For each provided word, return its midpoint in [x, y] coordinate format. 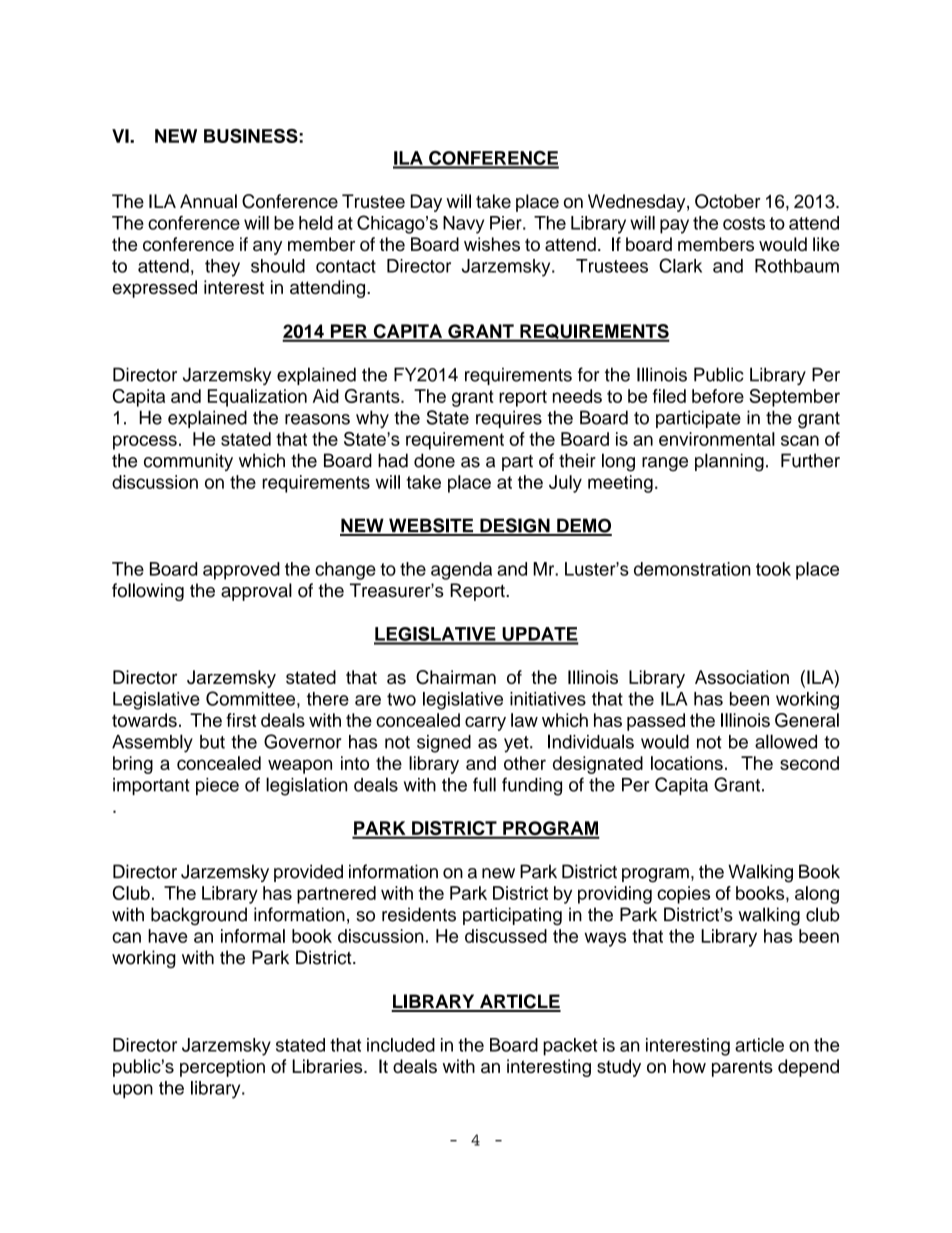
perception [222, 1068]
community [188, 462]
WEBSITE [431, 526]
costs [744, 223]
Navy [463, 225]
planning [729, 462]
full [484, 784]
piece [217, 786]
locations [687, 763]
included [401, 1045]
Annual [208, 201]
